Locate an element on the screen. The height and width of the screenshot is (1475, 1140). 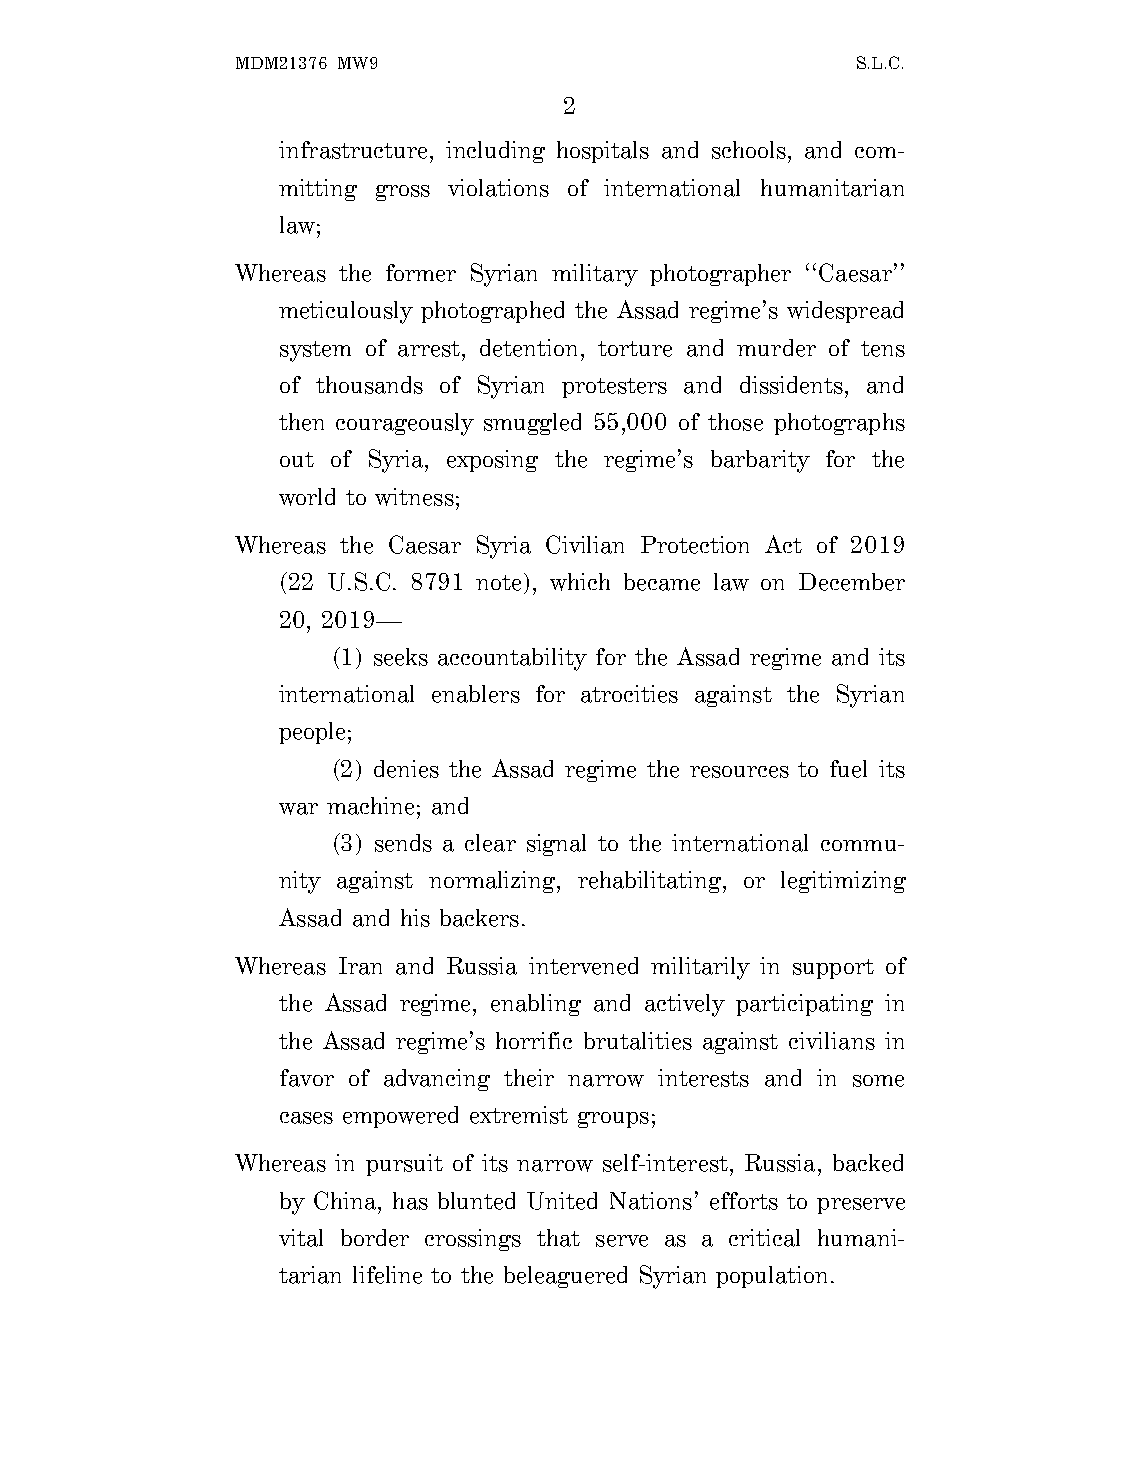
photographs is located at coordinates (839, 424).
